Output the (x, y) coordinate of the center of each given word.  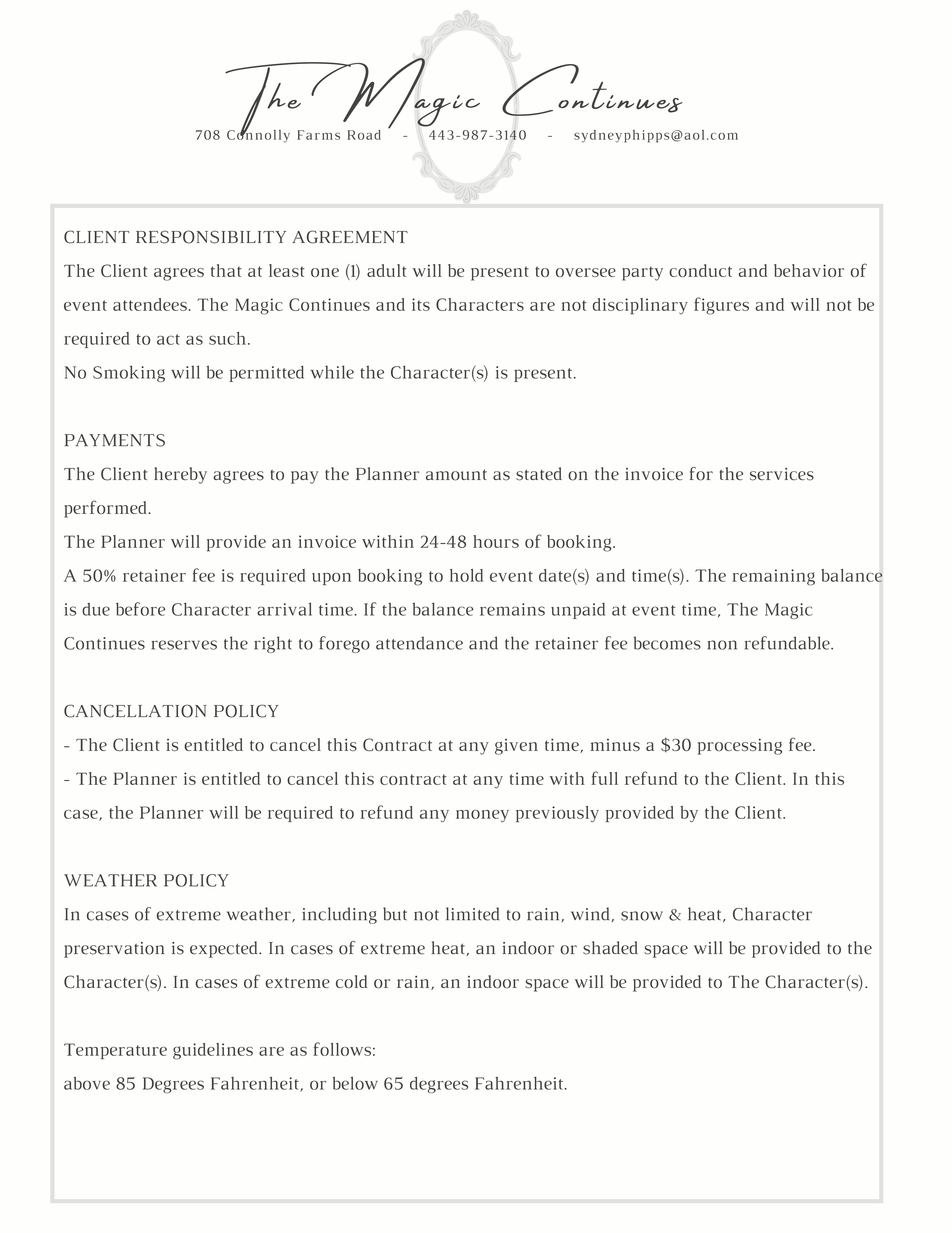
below (355, 1083)
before (140, 609)
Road (364, 135)
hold (466, 575)
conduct (700, 270)
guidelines (213, 1051)
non (722, 645)
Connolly (258, 135)
